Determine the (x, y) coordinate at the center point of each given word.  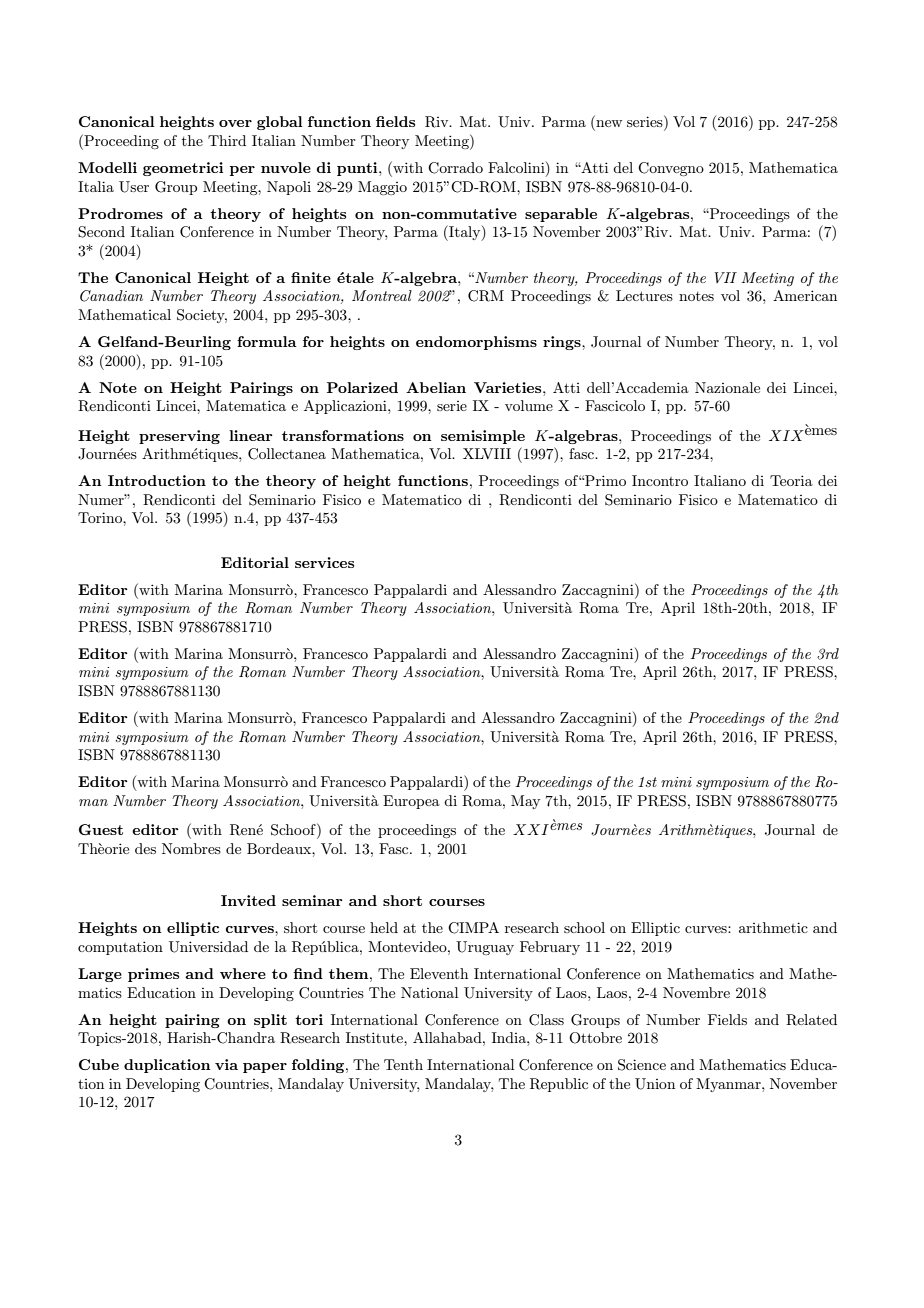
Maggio (382, 188)
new (608, 125)
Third (227, 140)
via (226, 1064)
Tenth (403, 1064)
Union (655, 1084)
